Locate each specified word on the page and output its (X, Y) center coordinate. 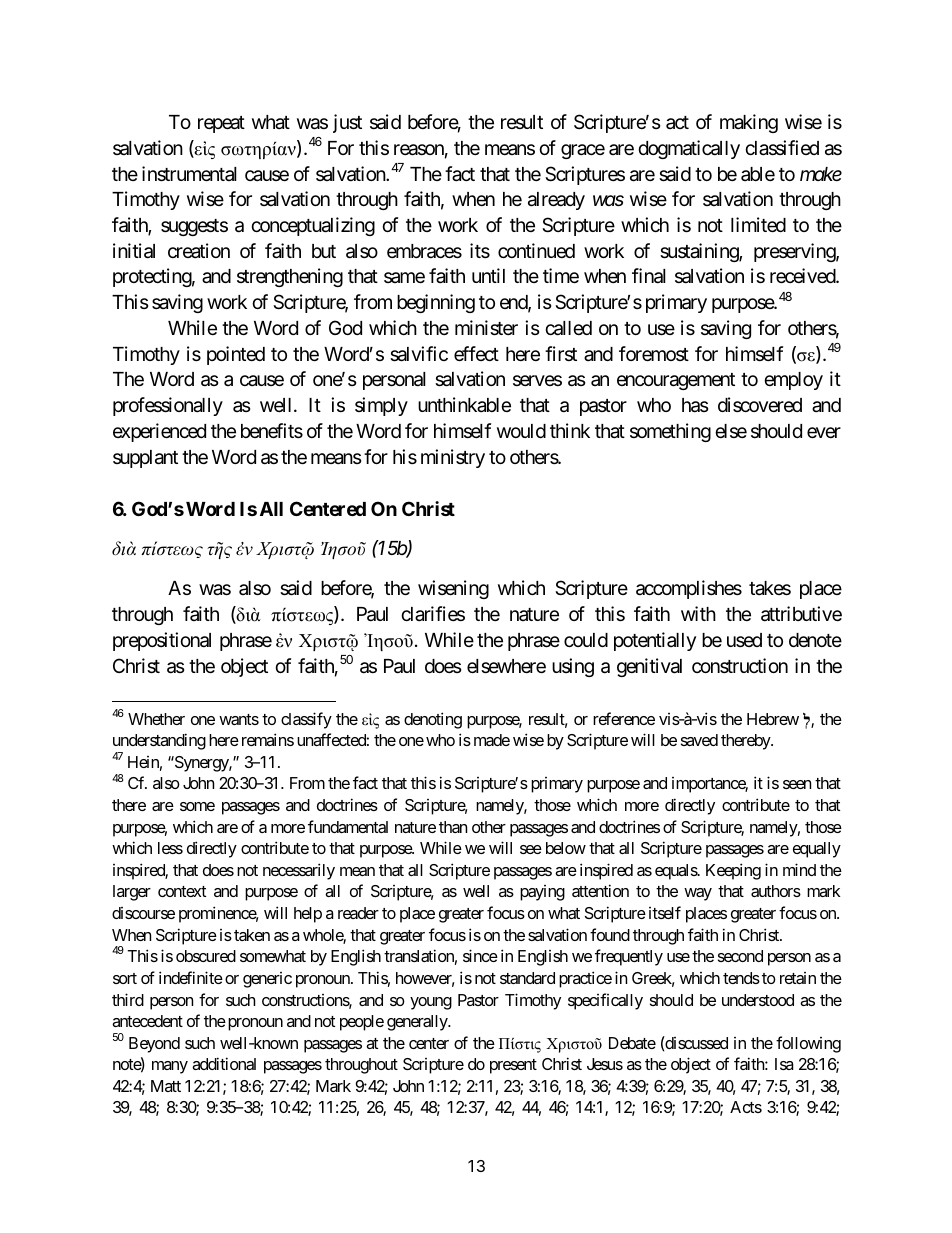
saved (699, 740)
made (492, 740)
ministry (453, 458)
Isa (784, 1064)
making (749, 123)
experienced (159, 432)
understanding (159, 743)
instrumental (189, 173)
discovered (760, 404)
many (170, 1067)
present (513, 1066)
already (556, 201)
